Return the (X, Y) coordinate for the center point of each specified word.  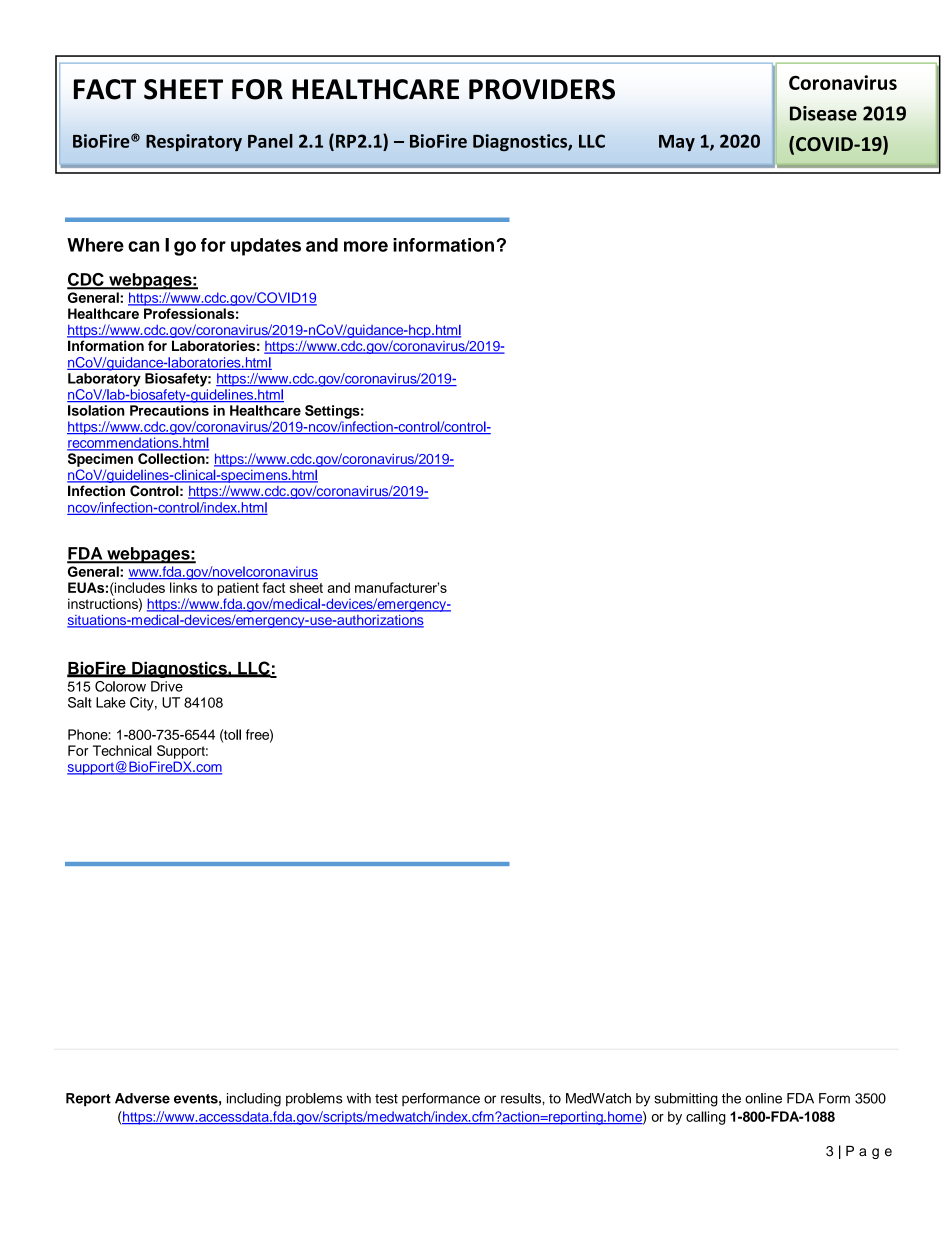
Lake (111, 702)
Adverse (142, 1098)
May (677, 143)
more (366, 246)
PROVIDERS (542, 89)
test (386, 1099)
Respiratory (194, 142)
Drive (167, 686)
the (731, 1098)
